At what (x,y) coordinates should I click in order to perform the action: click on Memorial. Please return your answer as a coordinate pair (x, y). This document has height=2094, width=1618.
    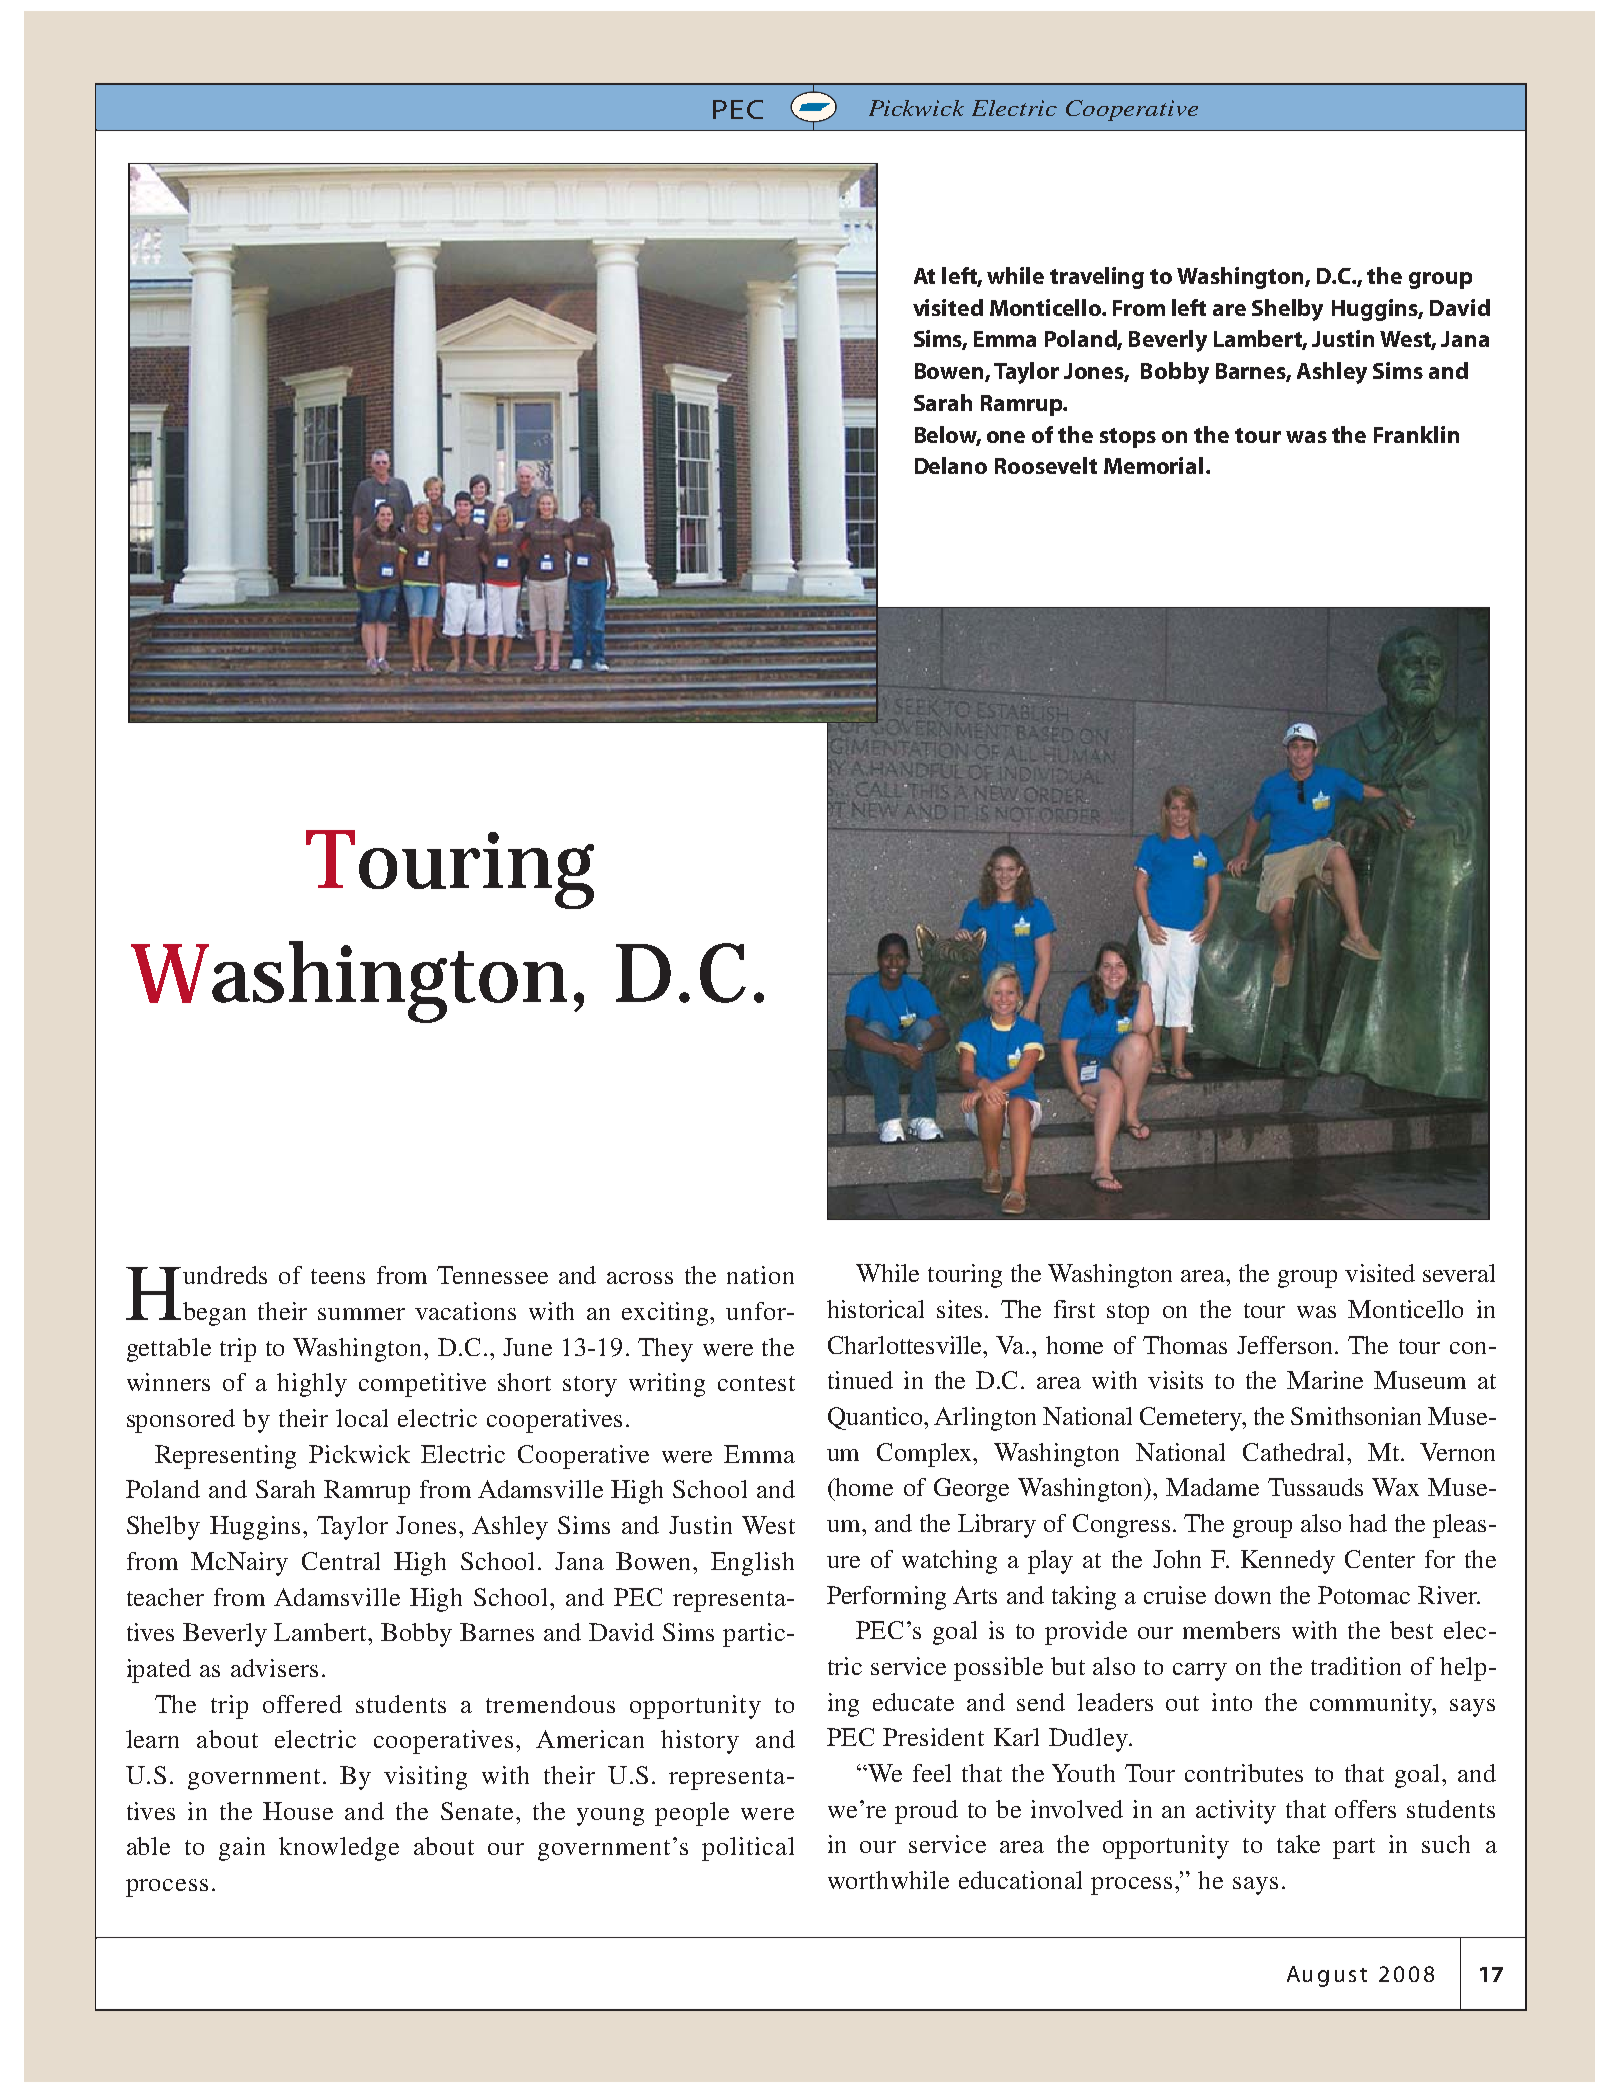
    Looking at the image, I should click on (1153, 465).
